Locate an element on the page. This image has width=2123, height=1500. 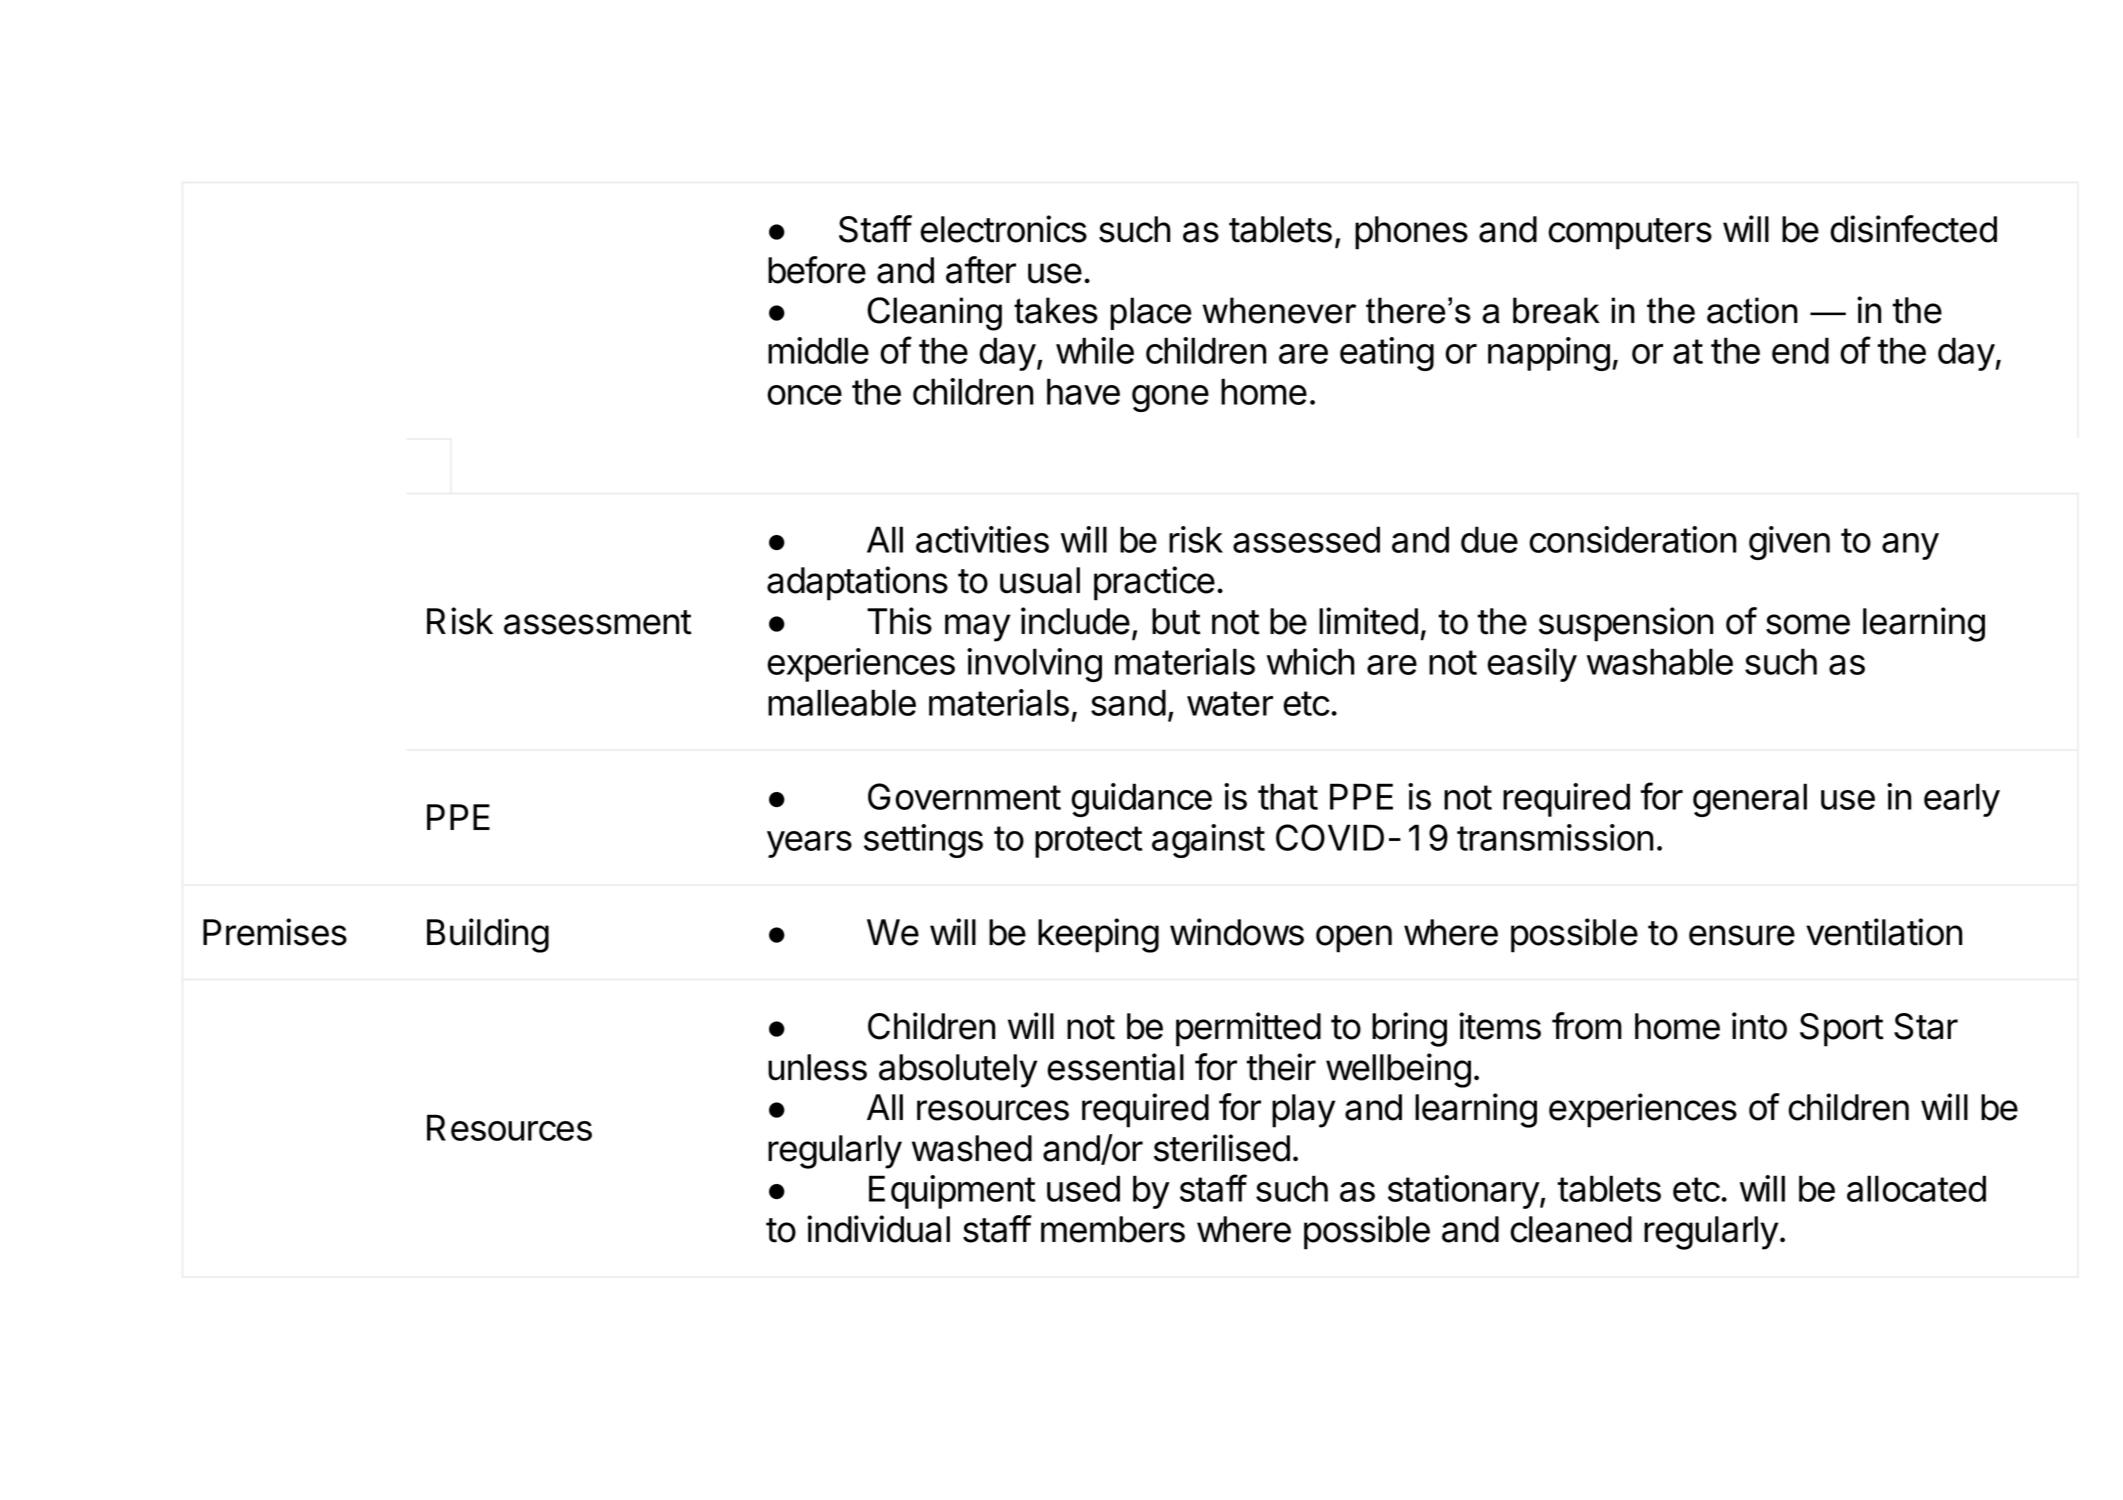
ensure is located at coordinates (1742, 935).
